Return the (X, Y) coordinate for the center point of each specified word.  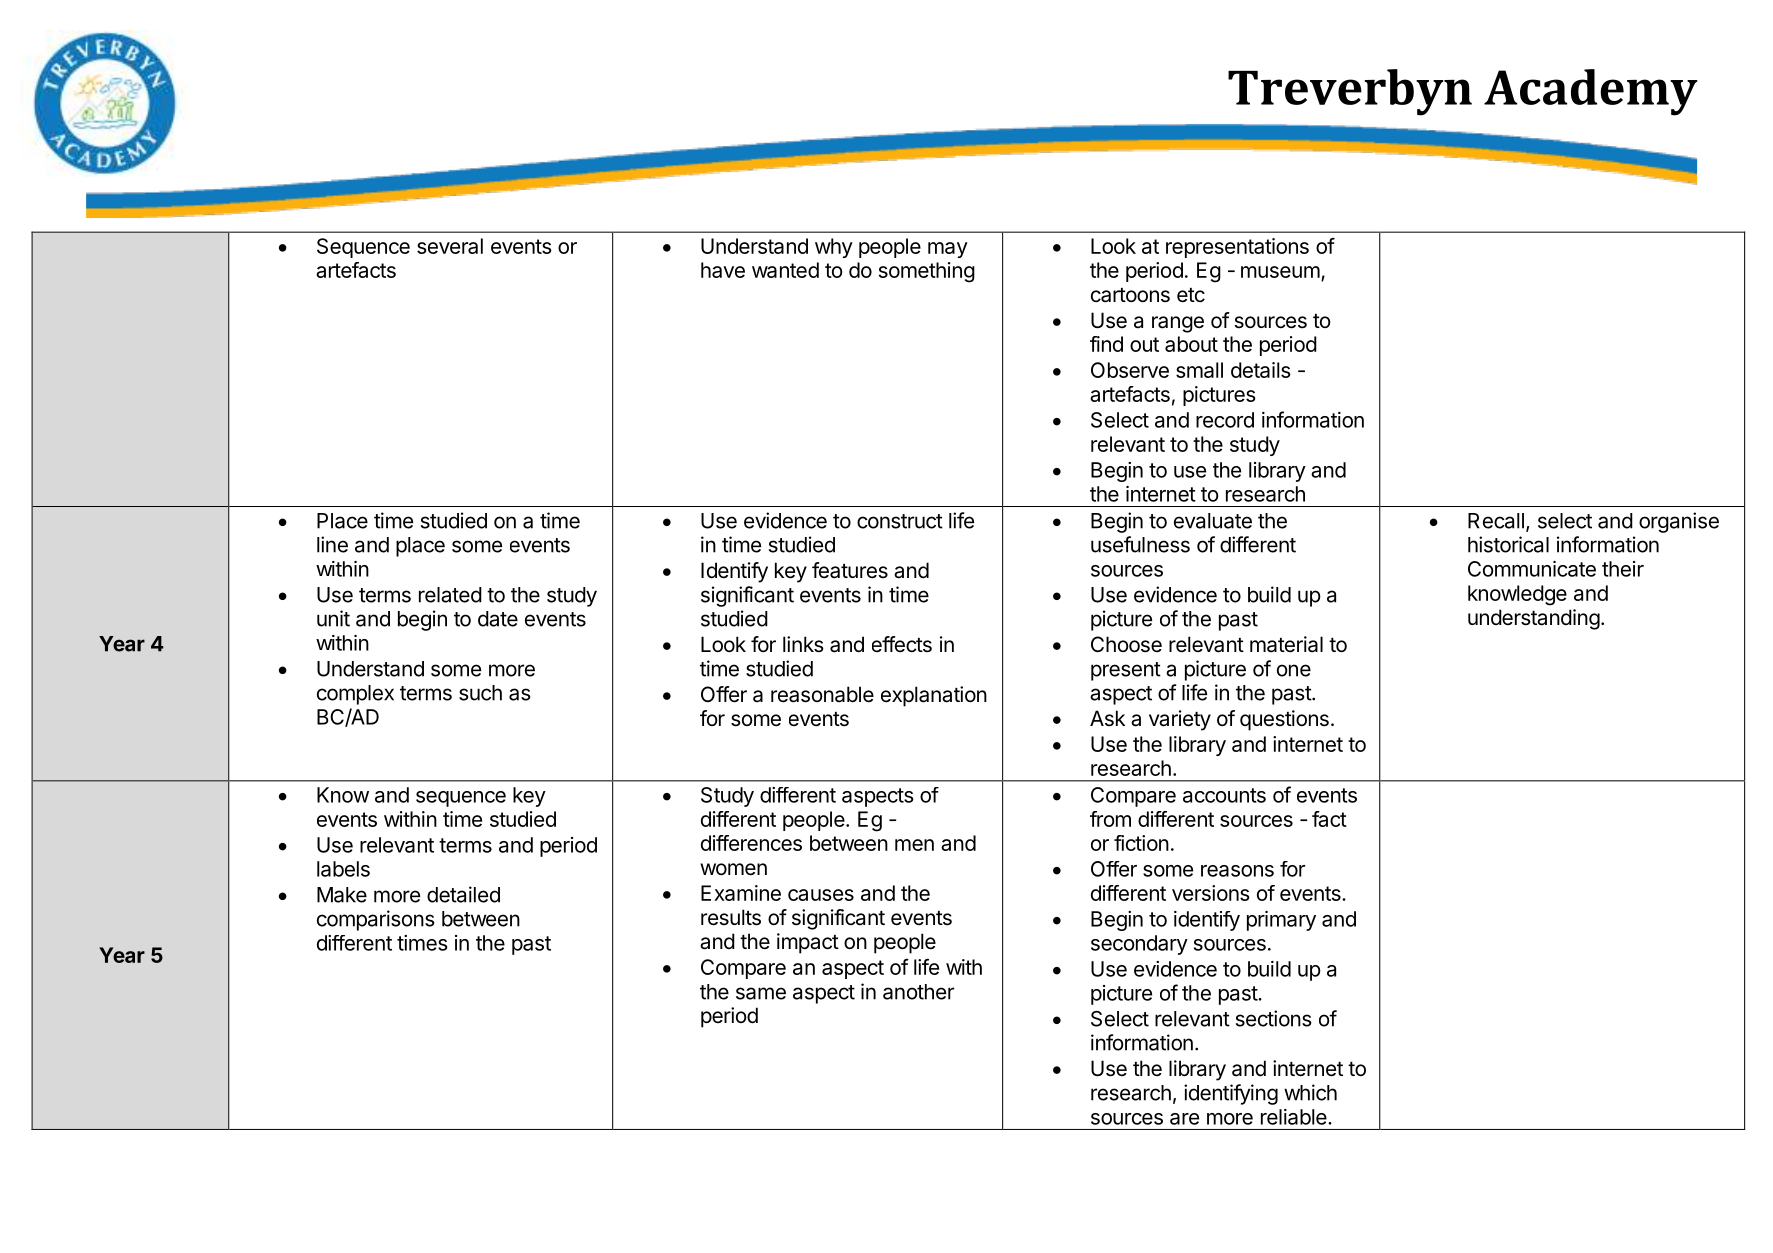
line (332, 544)
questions (1284, 720)
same (761, 993)
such (480, 693)
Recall (1496, 521)
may (948, 250)
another (918, 992)
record (1225, 420)
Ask (1107, 718)
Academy (1591, 92)
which (1310, 1092)
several (450, 246)
